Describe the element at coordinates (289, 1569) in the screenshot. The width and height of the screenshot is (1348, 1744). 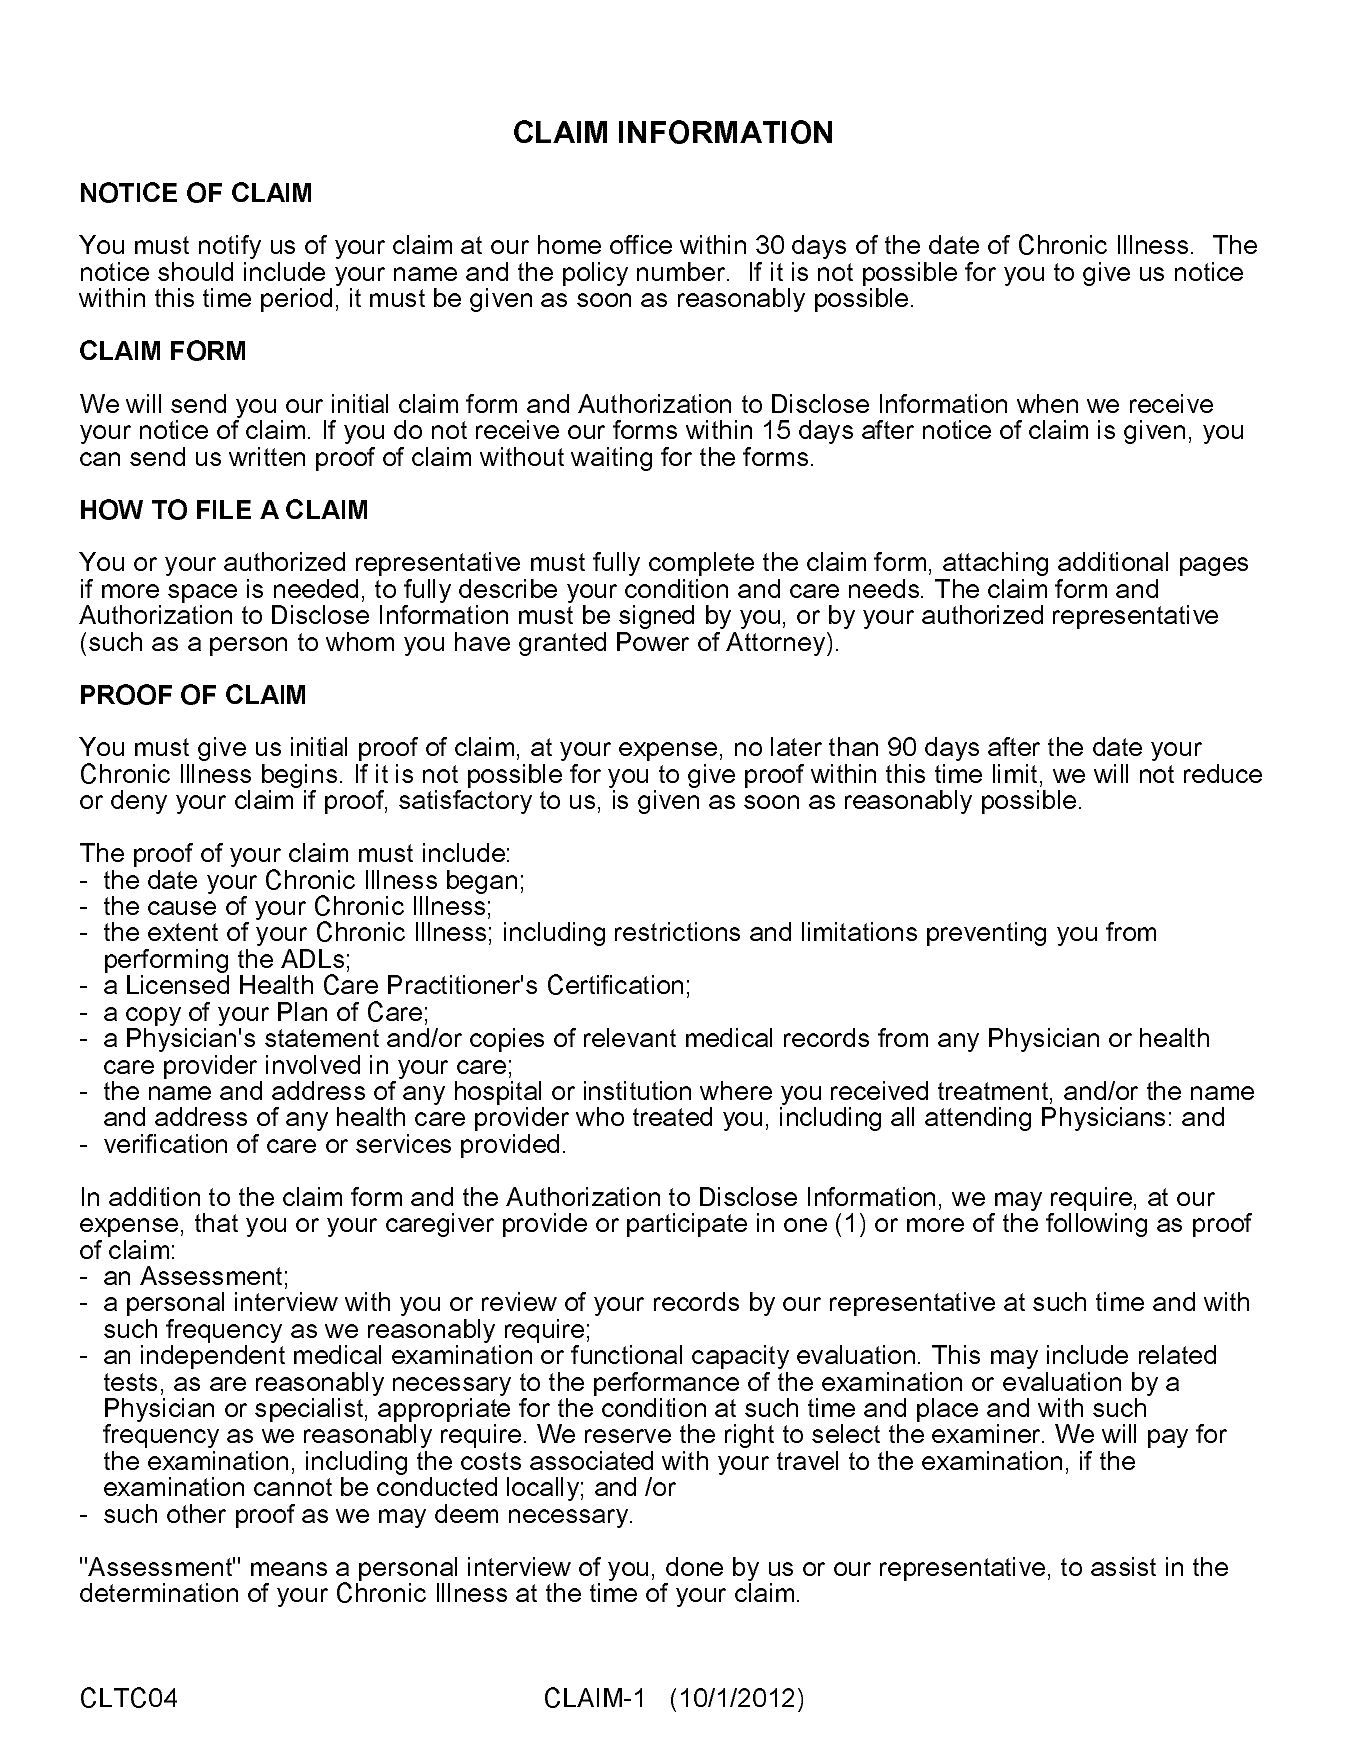
I see `means` at that location.
